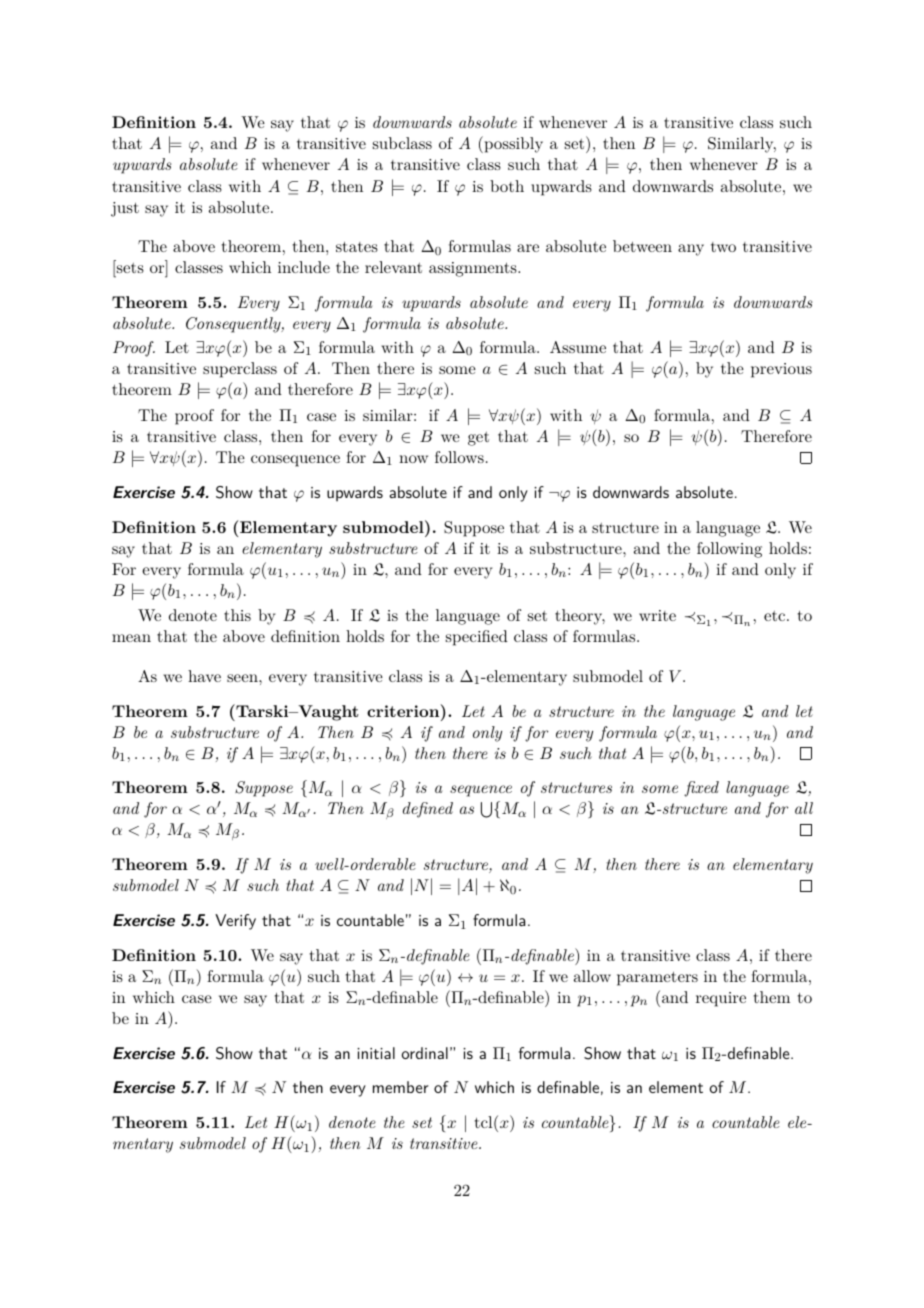  I want to click on specified, so click(477, 638).
